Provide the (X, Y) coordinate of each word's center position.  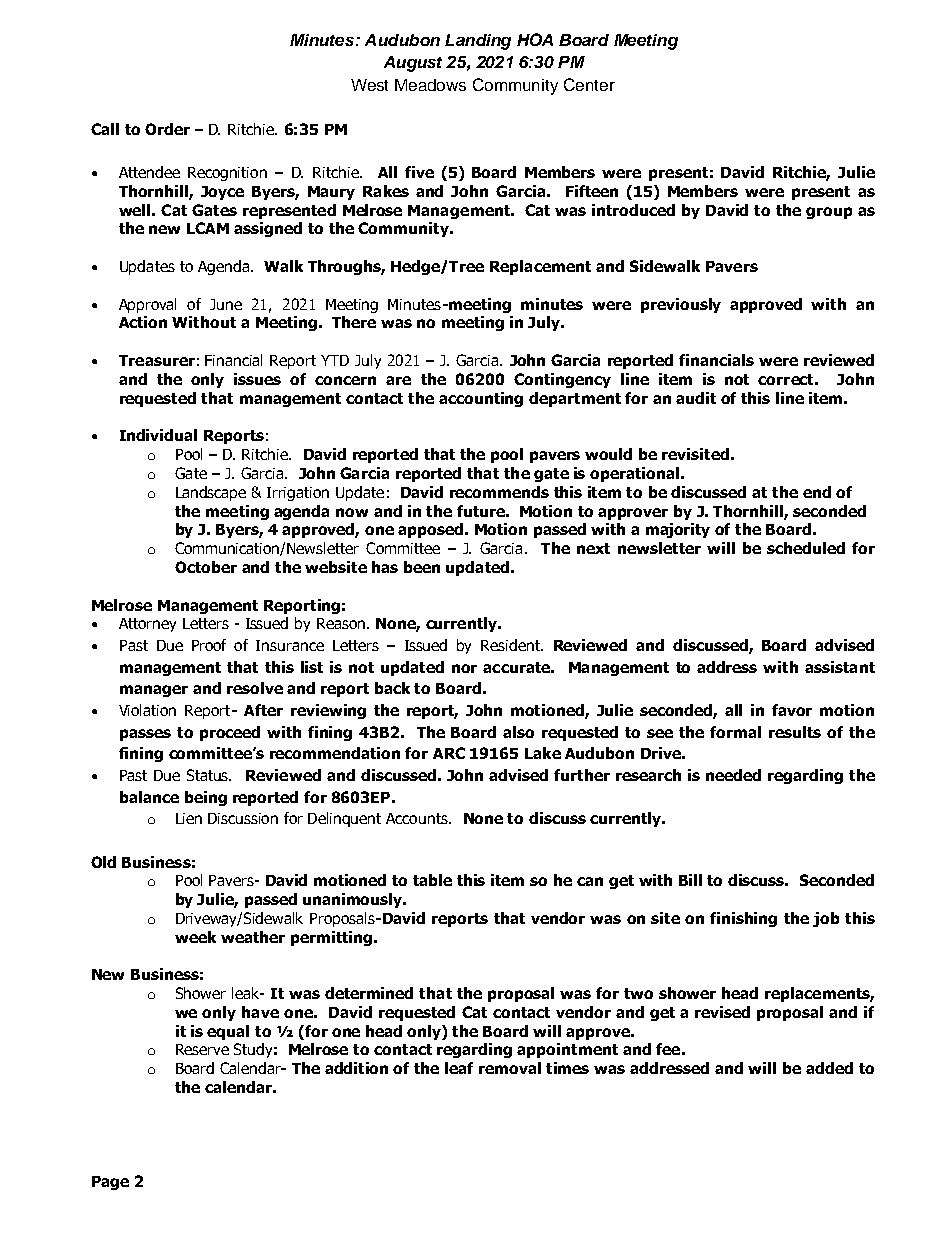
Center (589, 84)
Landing (478, 42)
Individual (158, 435)
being (206, 798)
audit (696, 398)
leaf (459, 1068)
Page (110, 1183)
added (829, 1068)
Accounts (418, 818)
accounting (481, 399)
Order (167, 129)
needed (733, 775)
